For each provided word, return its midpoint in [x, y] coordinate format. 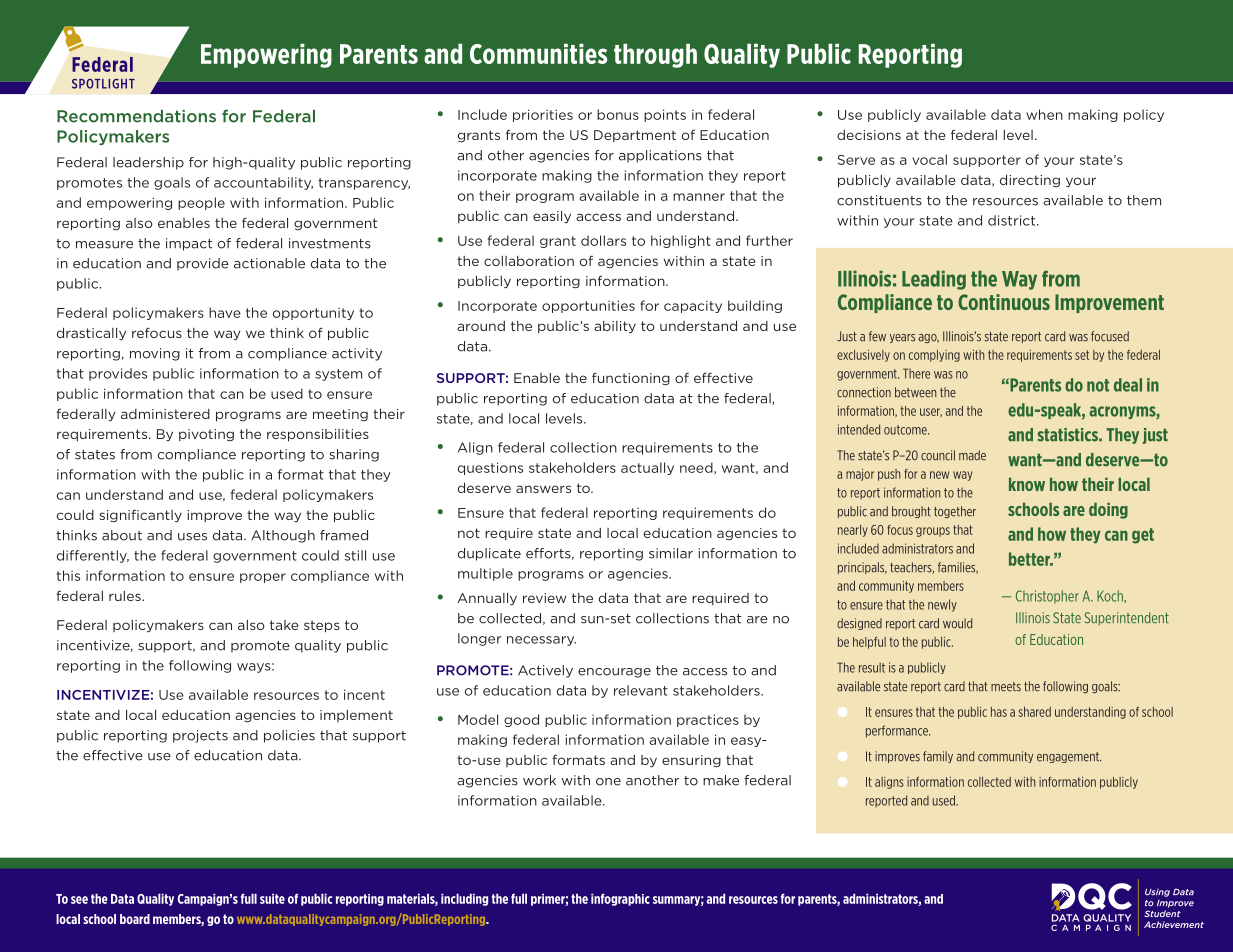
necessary [541, 641]
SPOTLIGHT [103, 84]
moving [155, 354]
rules [126, 596]
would [957, 623]
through [655, 56]
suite [272, 898]
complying [934, 356]
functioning [631, 379]
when [1044, 114]
